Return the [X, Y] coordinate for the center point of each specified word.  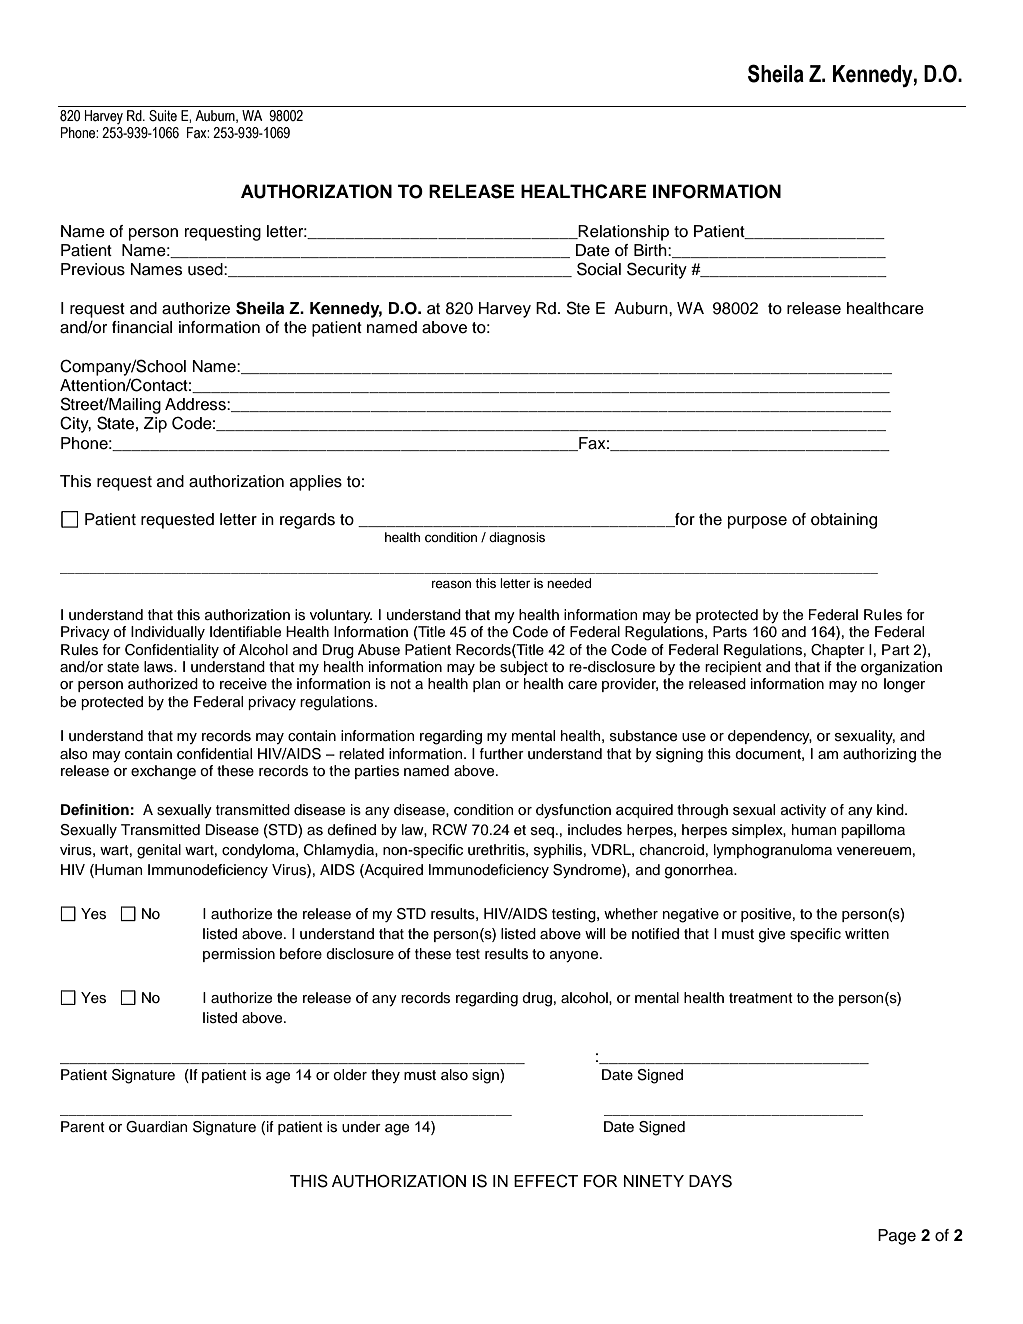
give [772, 935]
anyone [575, 956]
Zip [155, 425]
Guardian [156, 1127]
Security [657, 270]
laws [159, 667]
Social [599, 269]
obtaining [844, 521]
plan [486, 685]
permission [239, 955]
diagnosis [517, 538]
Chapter [838, 651]
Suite [163, 116]
